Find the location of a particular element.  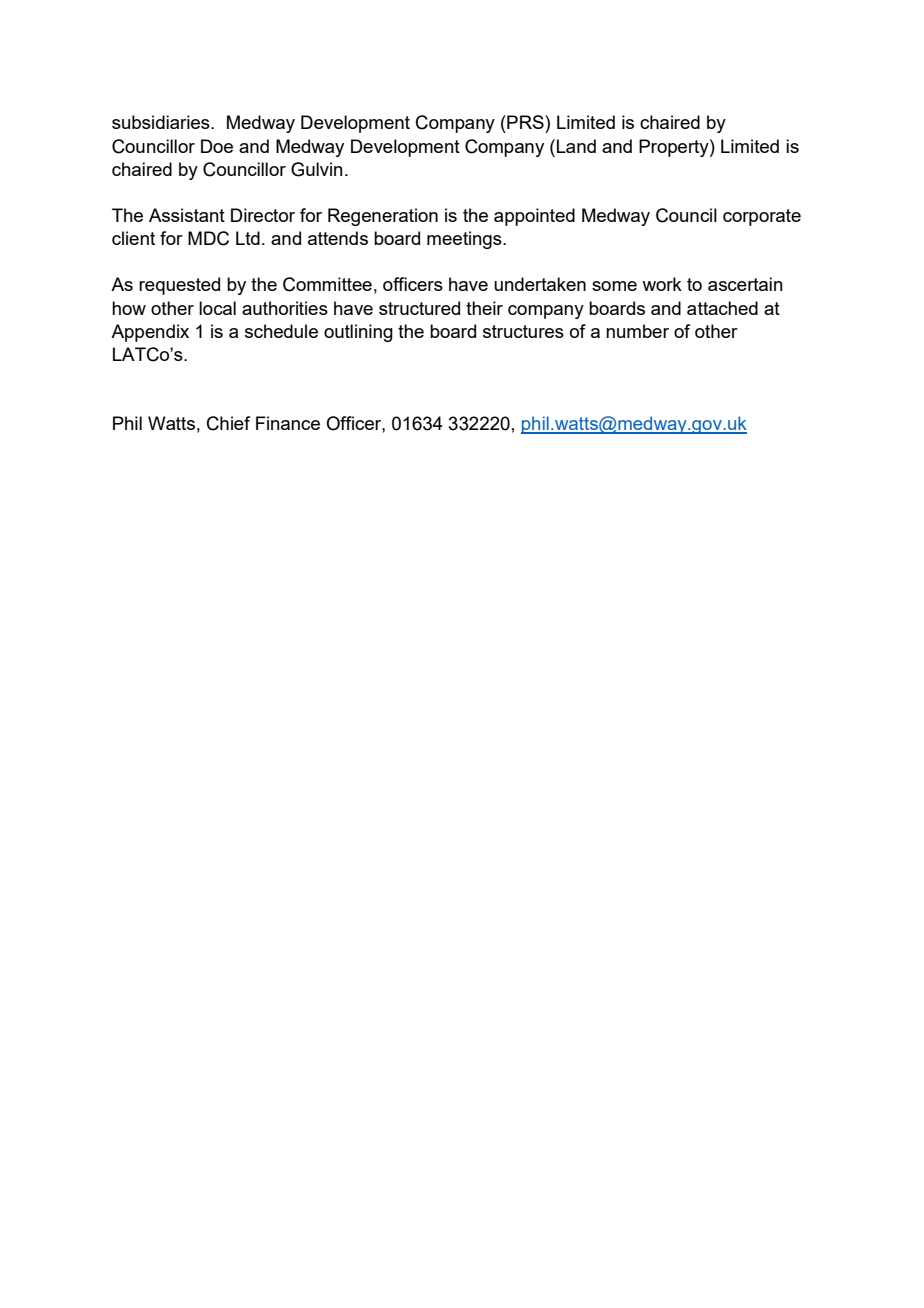

Assistant is located at coordinates (187, 215).
